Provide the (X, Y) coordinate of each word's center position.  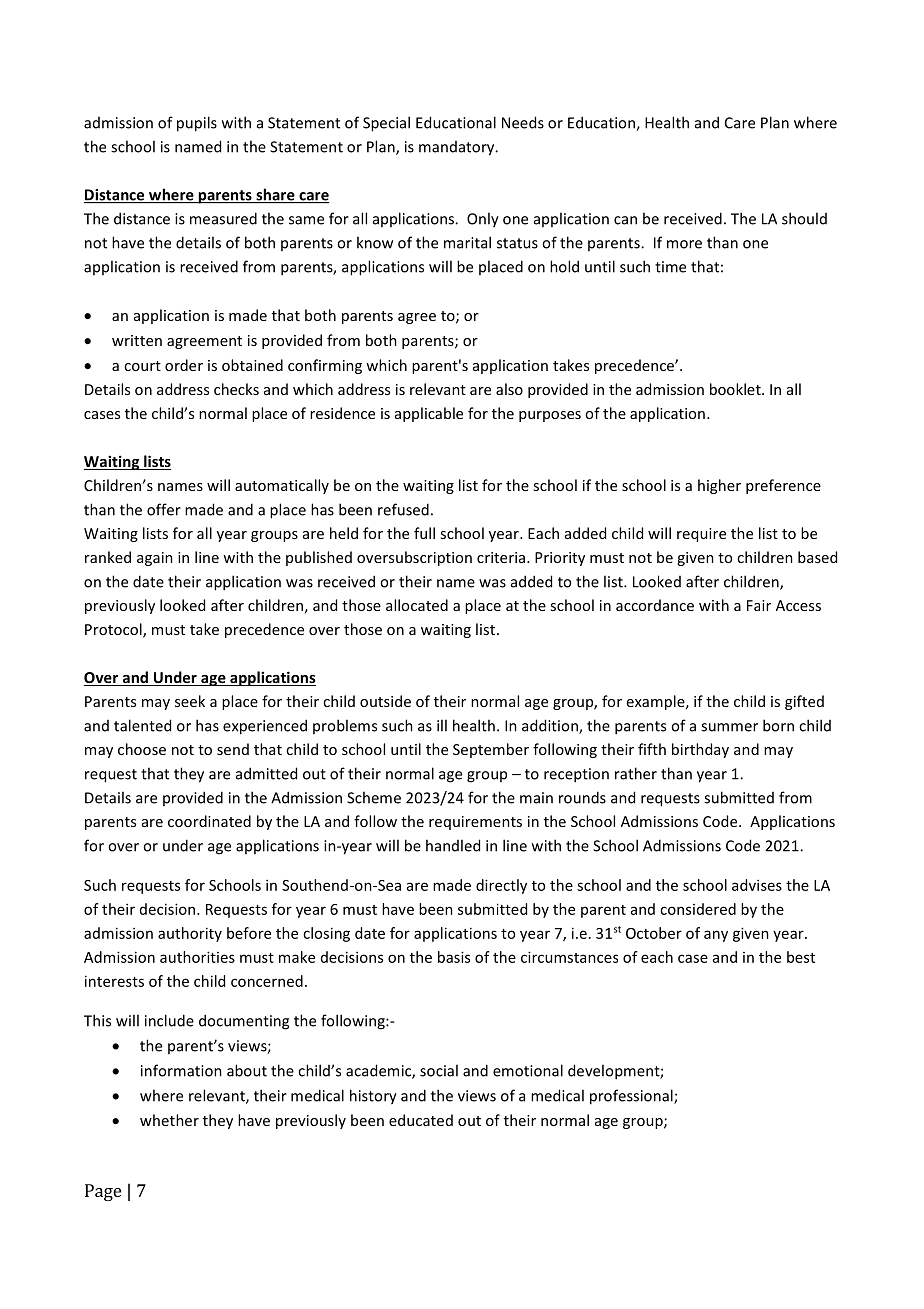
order (184, 365)
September (491, 750)
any (716, 936)
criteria (502, 557)
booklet (736, 389)
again (155, 559)
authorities (197, 957)
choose (142, 749)
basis (454, 957)
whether (169, 1120)
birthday (700, 750)
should (804, 218)
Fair (759, 605)
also (509, 389)
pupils (197, 124)
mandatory (458, 148)
